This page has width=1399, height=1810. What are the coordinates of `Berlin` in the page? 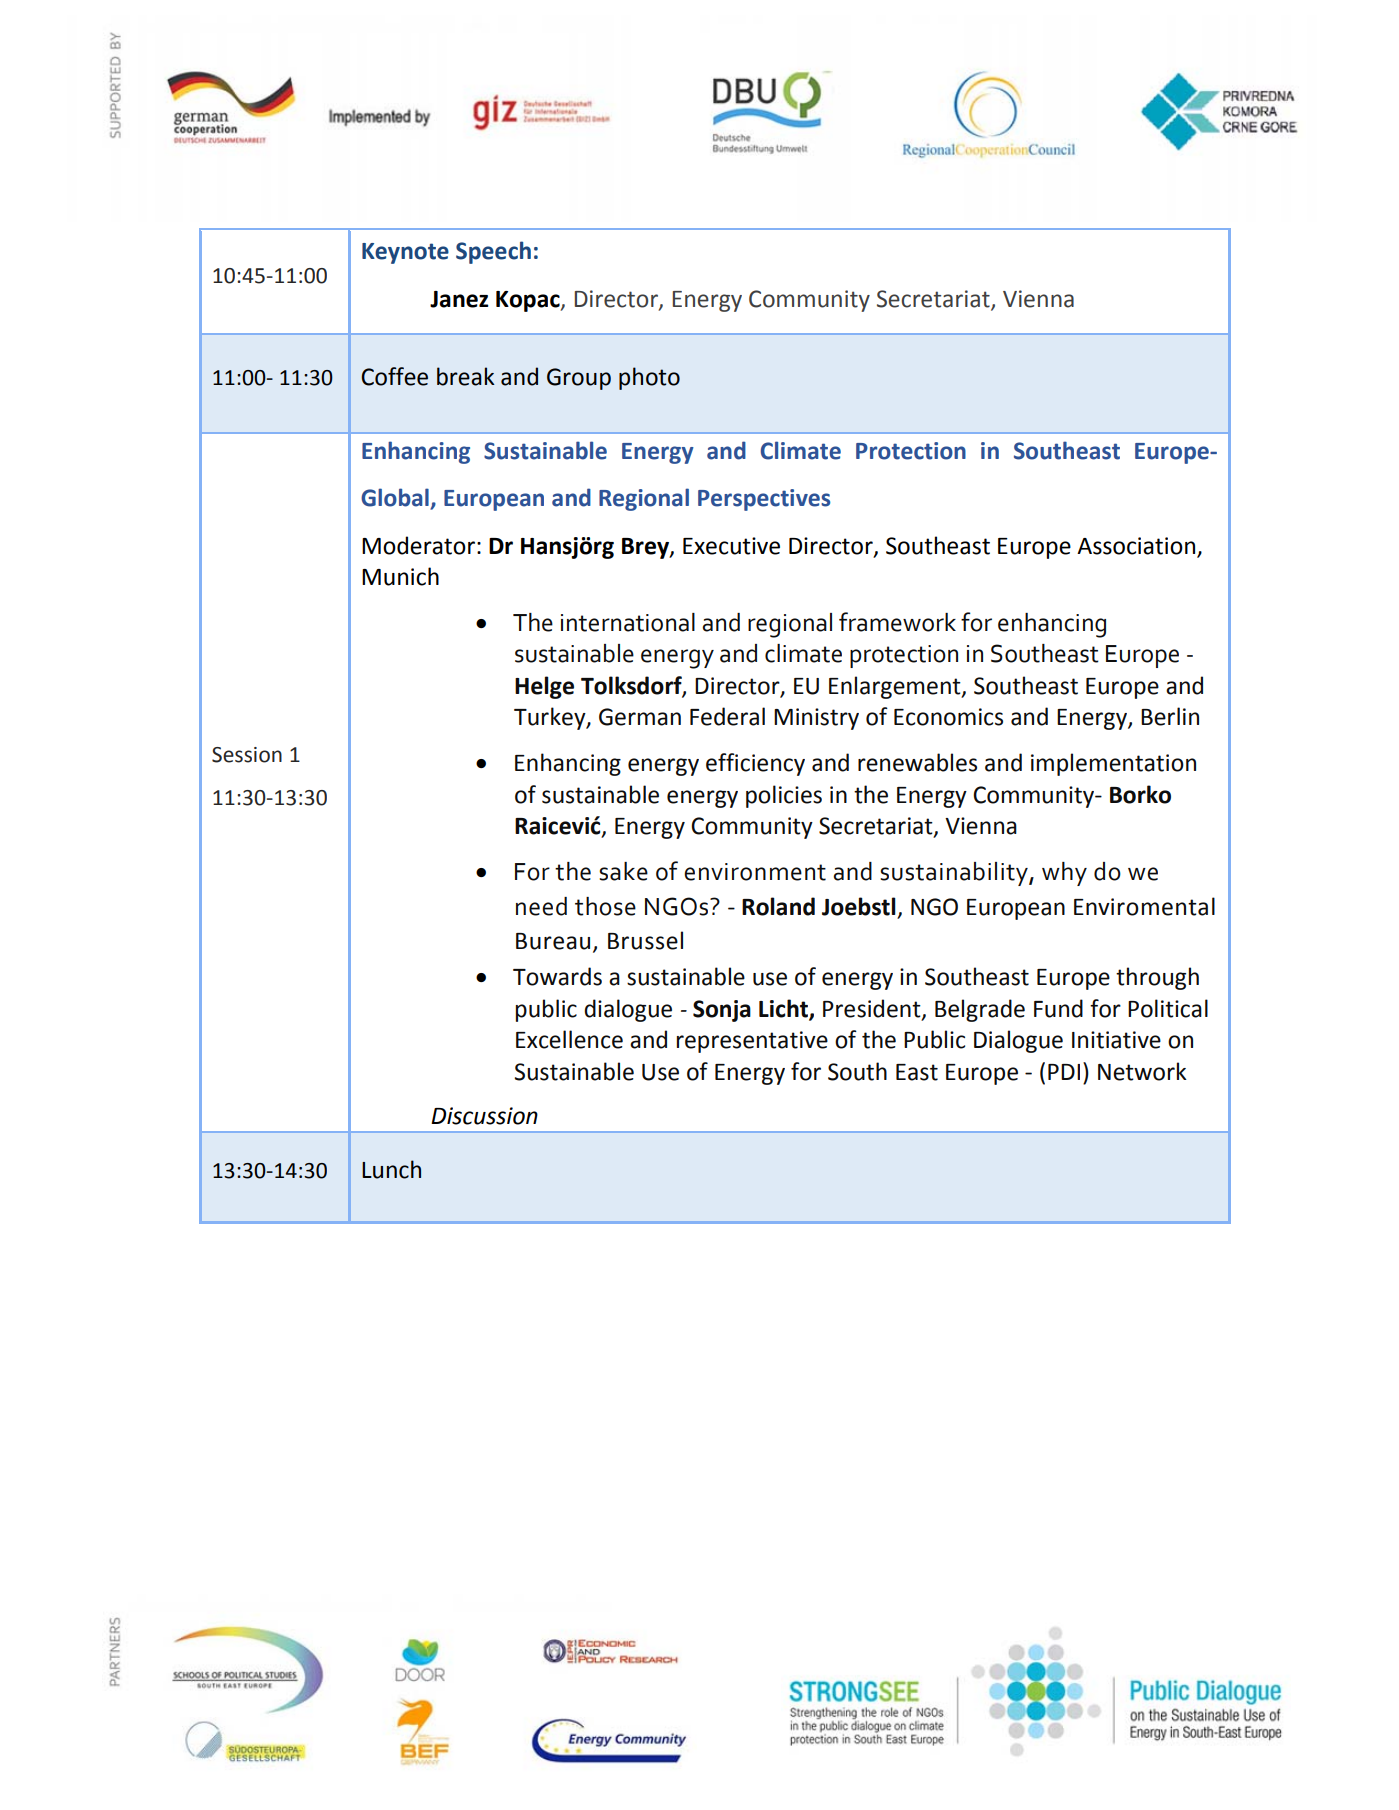 It's located at (1170, 716).
